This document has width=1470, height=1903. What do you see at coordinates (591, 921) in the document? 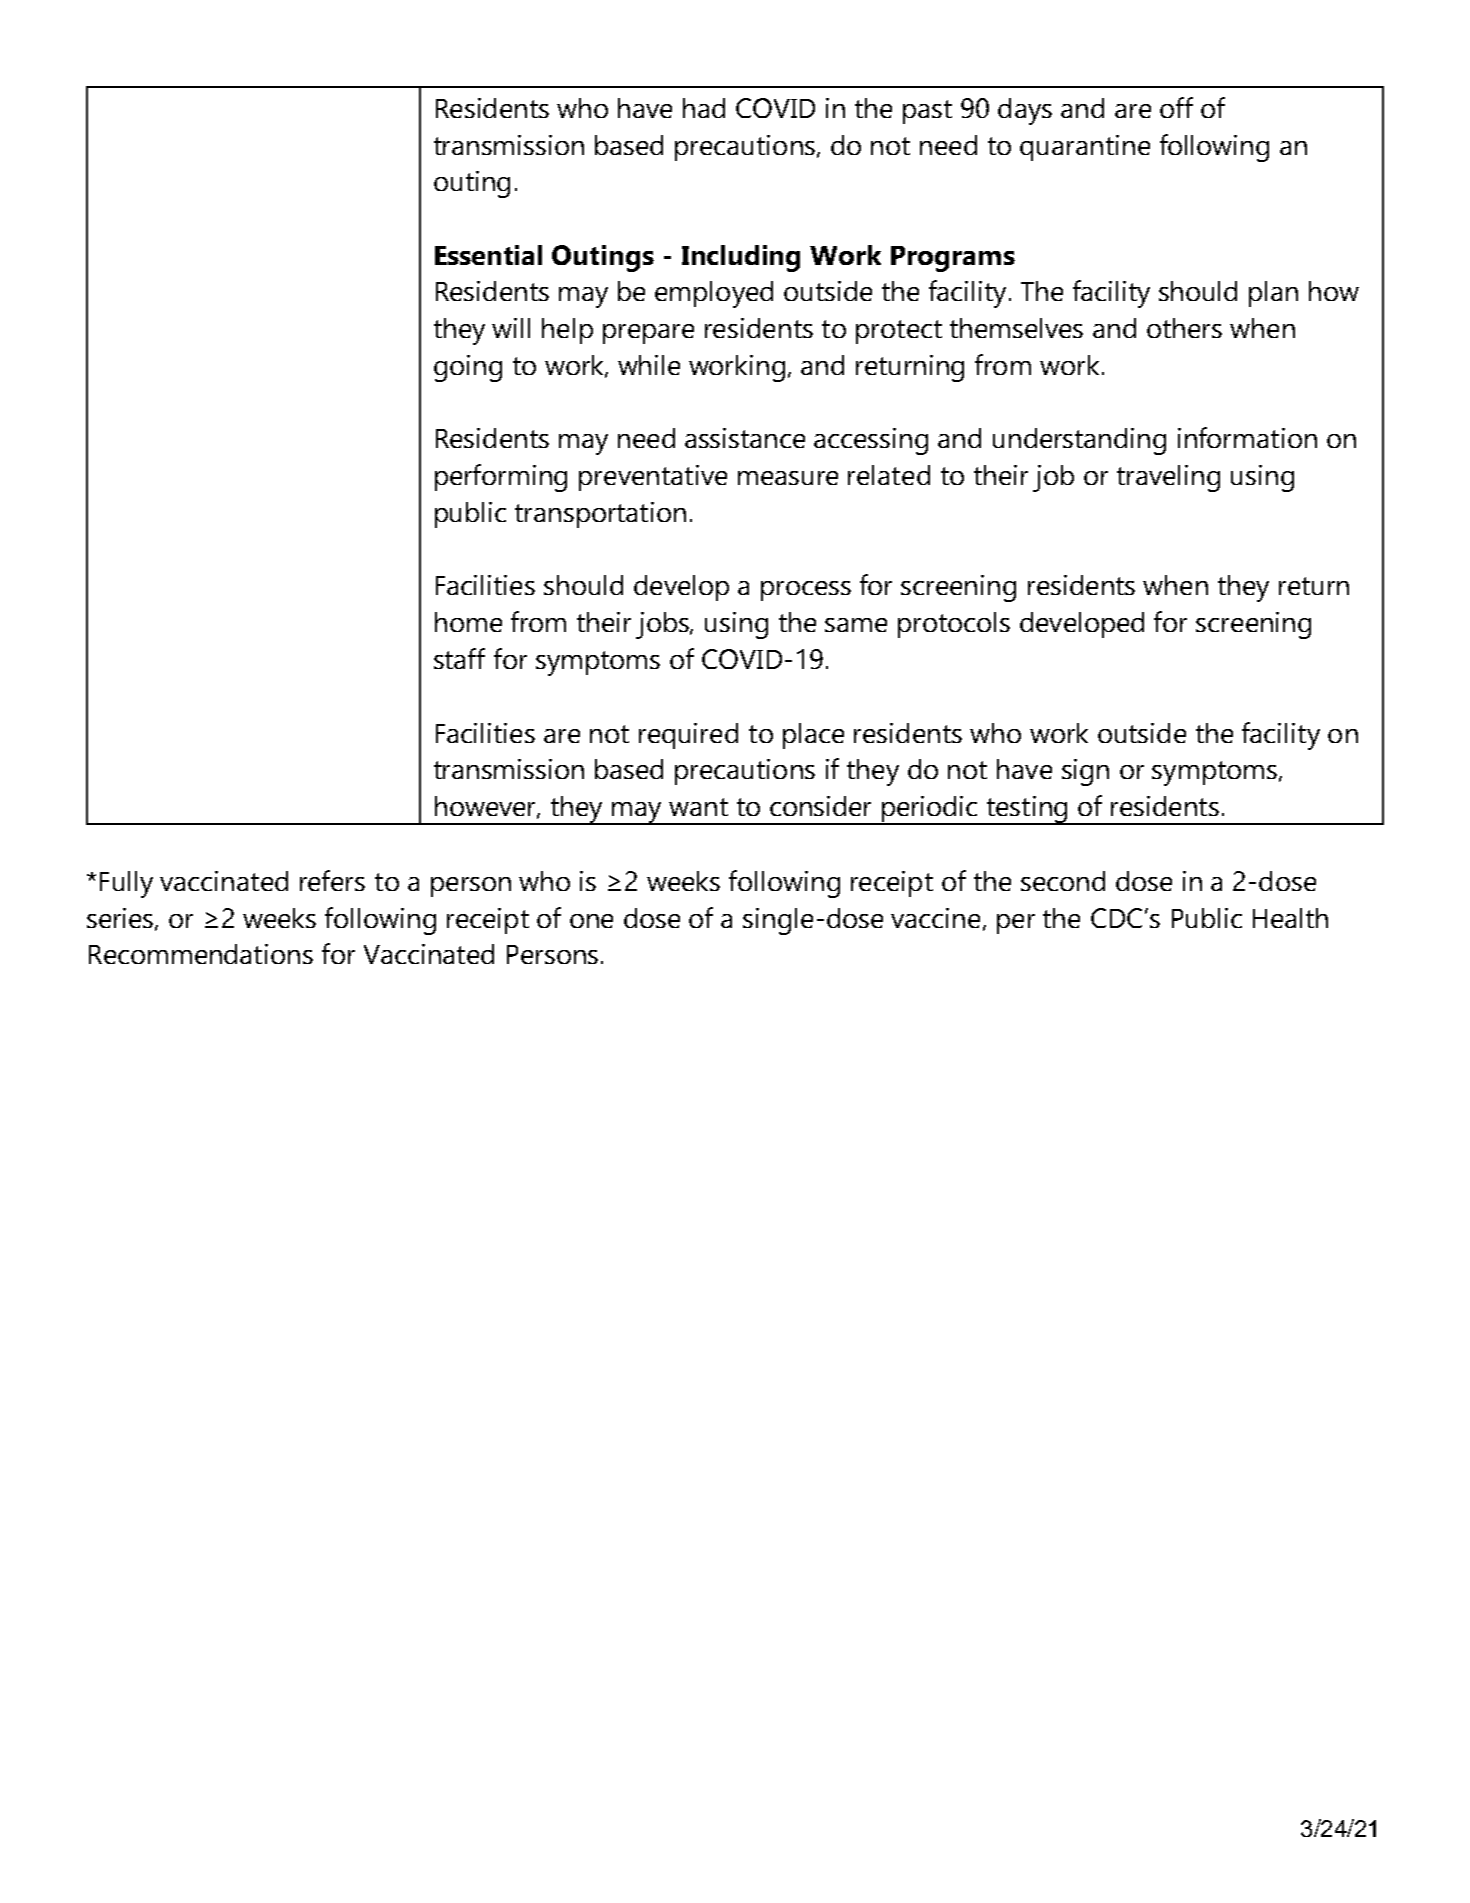
I see `one` at bounding box center [591, 921].
